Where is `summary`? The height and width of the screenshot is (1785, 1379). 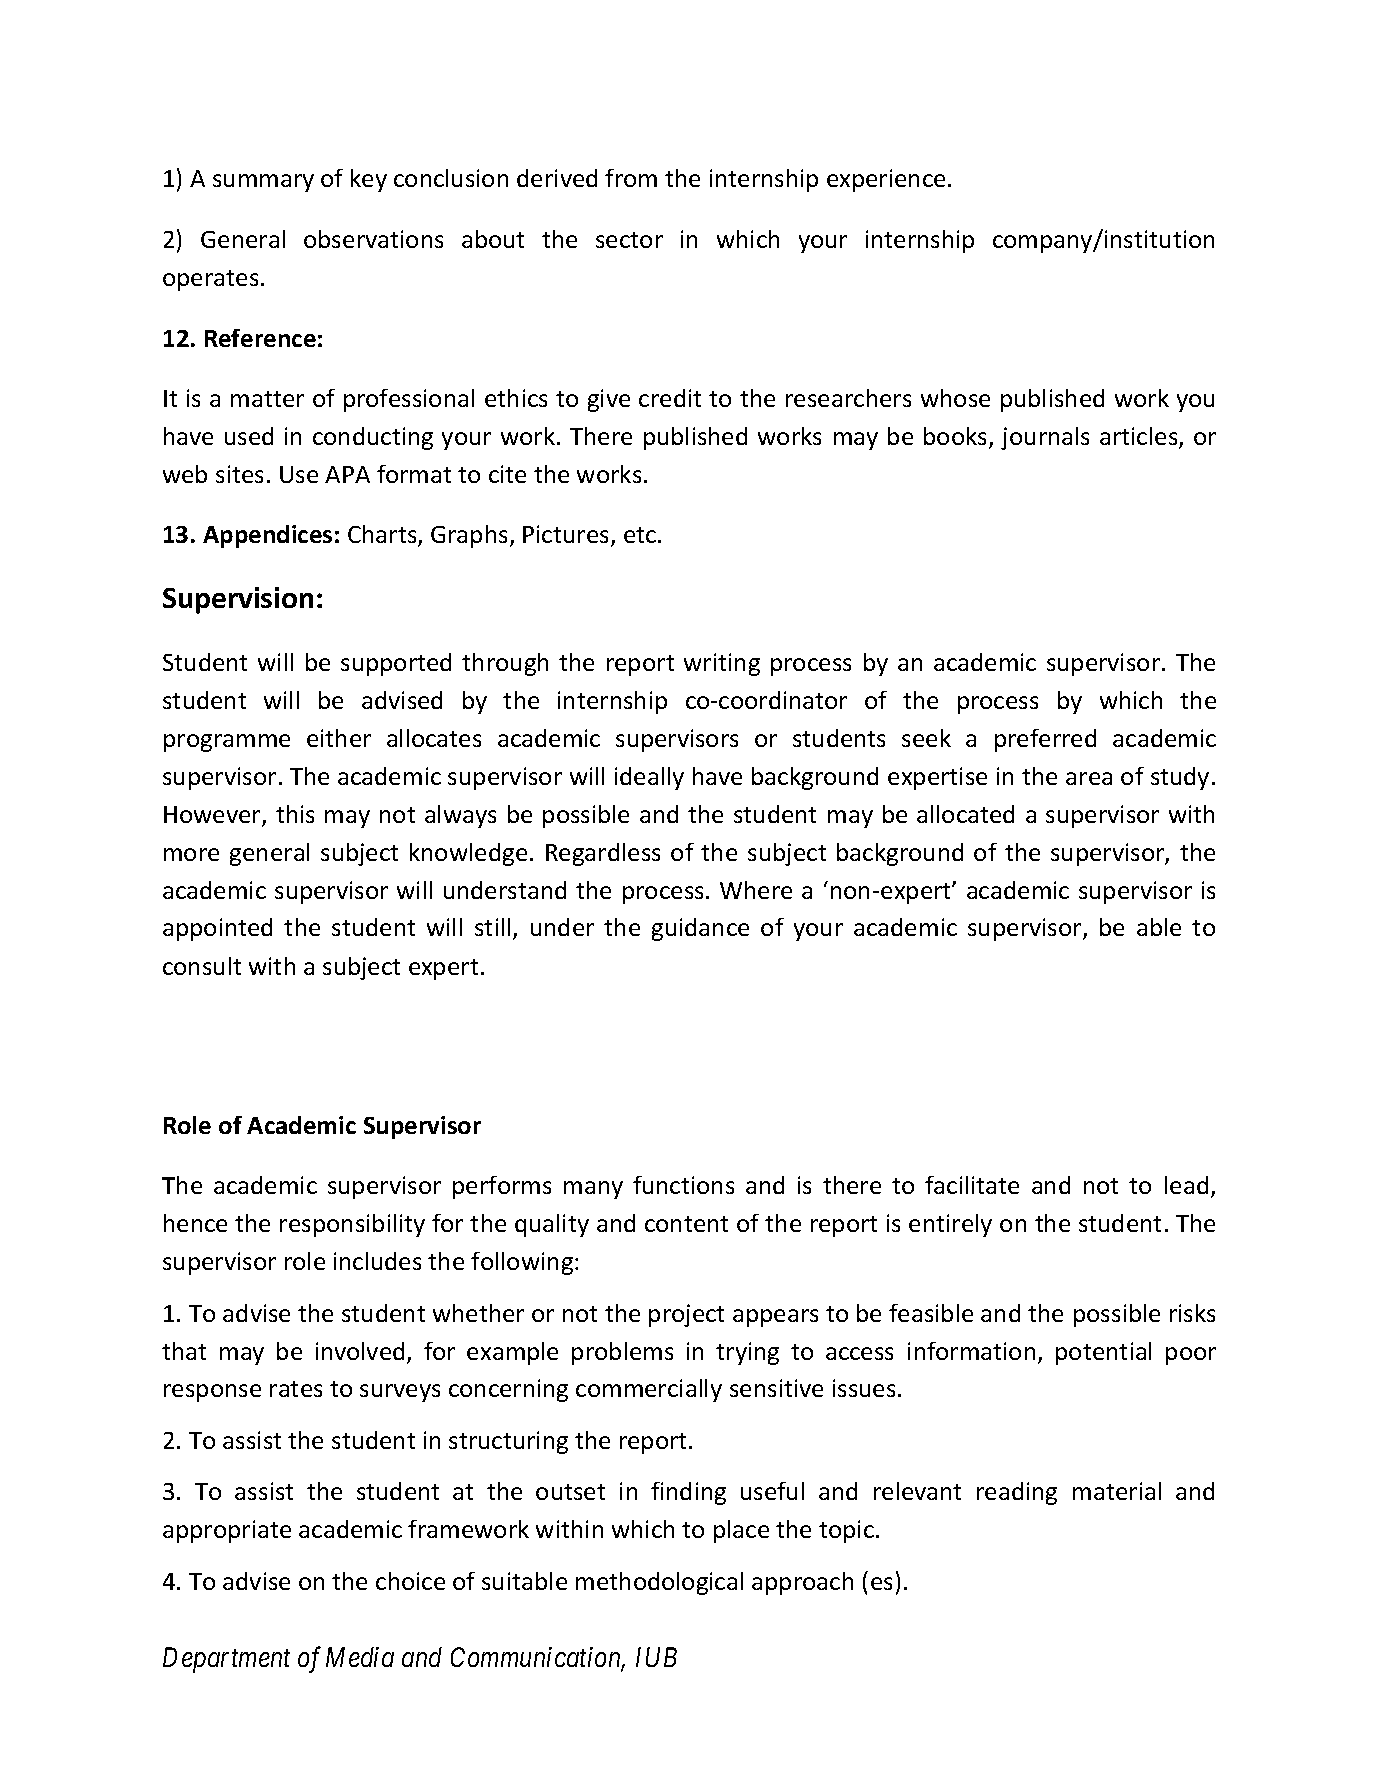 summary is located at coordinates (263, 183).
